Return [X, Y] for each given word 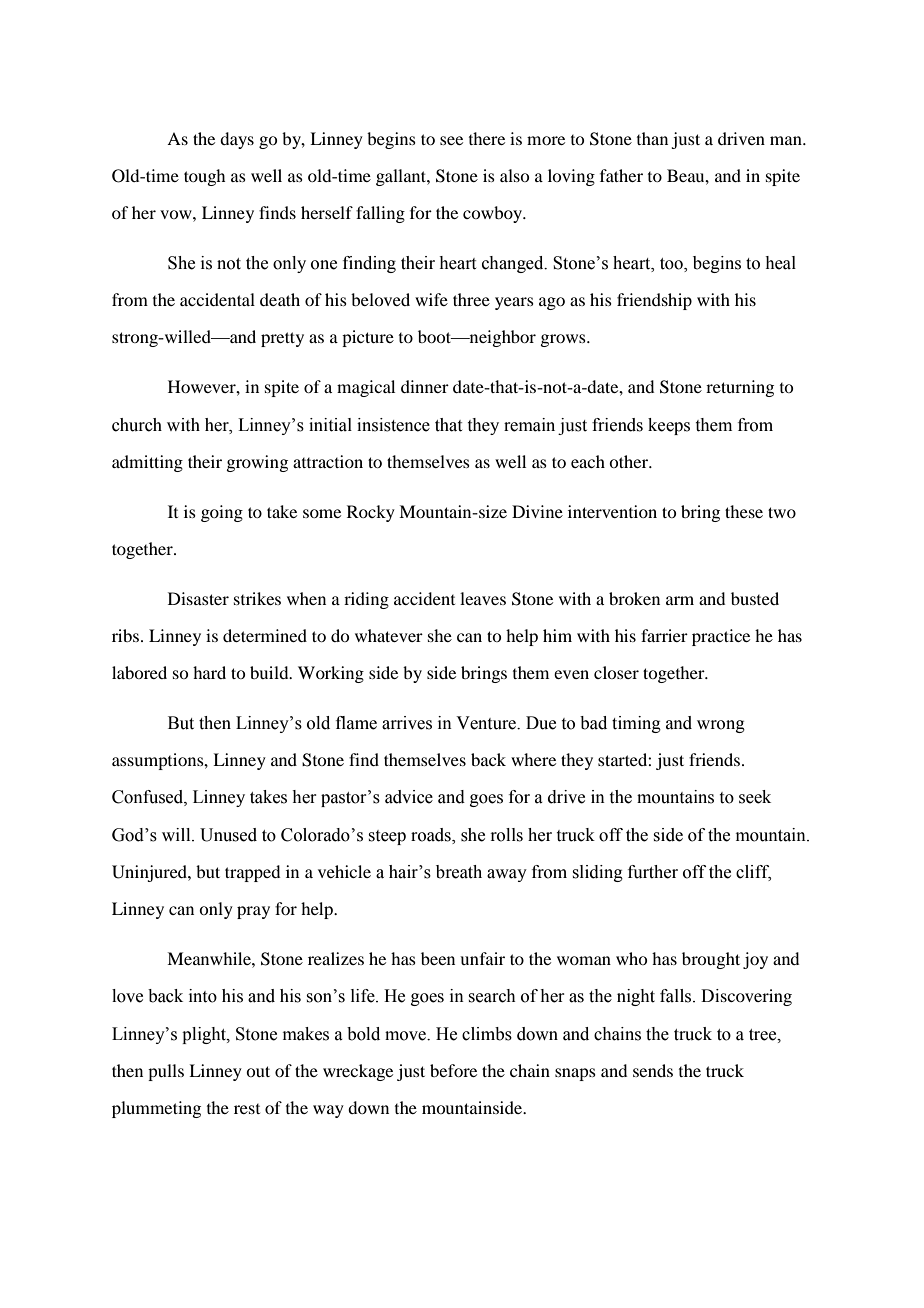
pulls [166, 1072]
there [487, 138]
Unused [228, 835]
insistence [393, 425]
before [453, 1070]
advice [409, 797]
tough [204, 177]
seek [755, 797]
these [744, 511]
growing [257, 463]
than [652, 138]
